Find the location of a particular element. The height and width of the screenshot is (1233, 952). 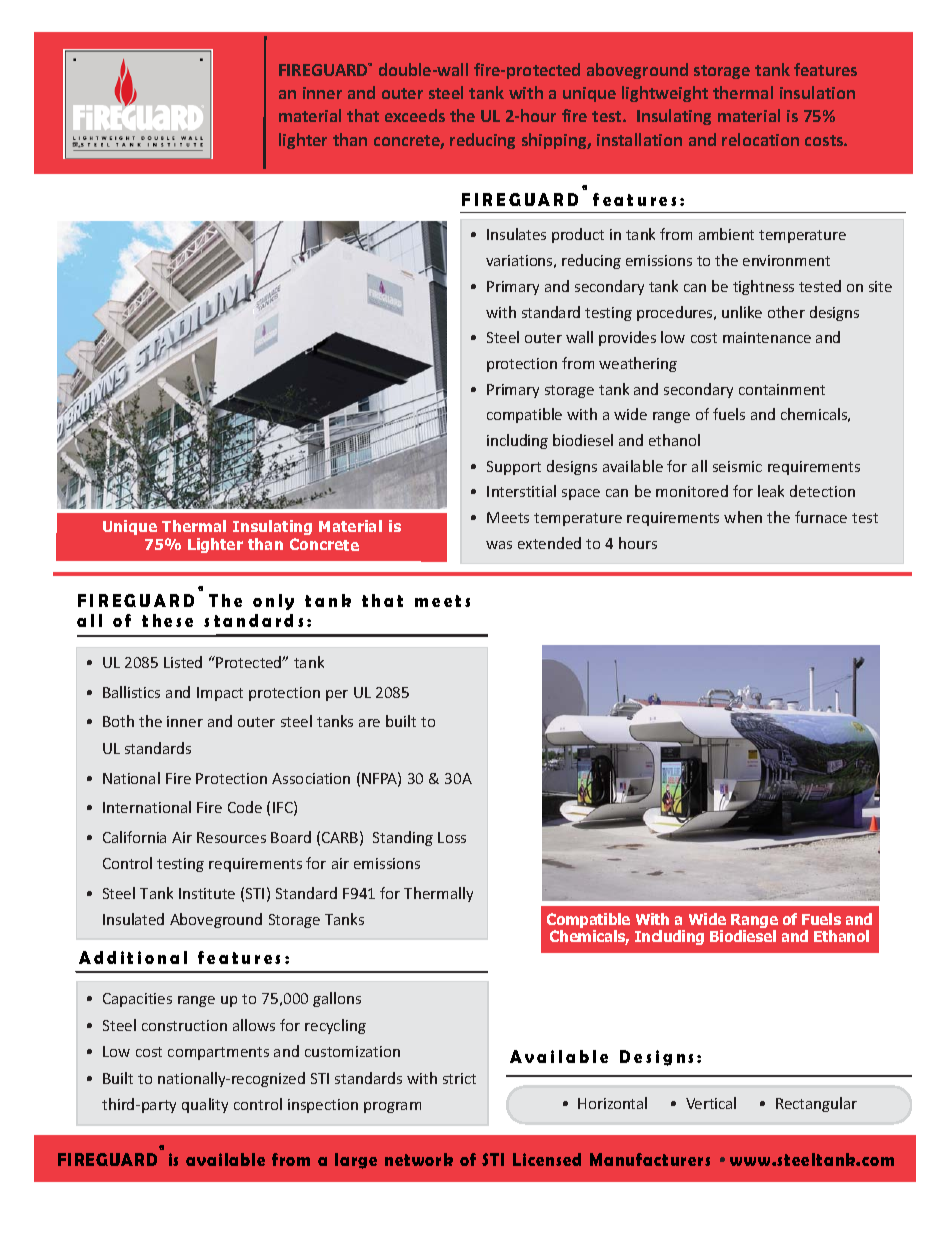

containment is located at coordinates (782, 389).
